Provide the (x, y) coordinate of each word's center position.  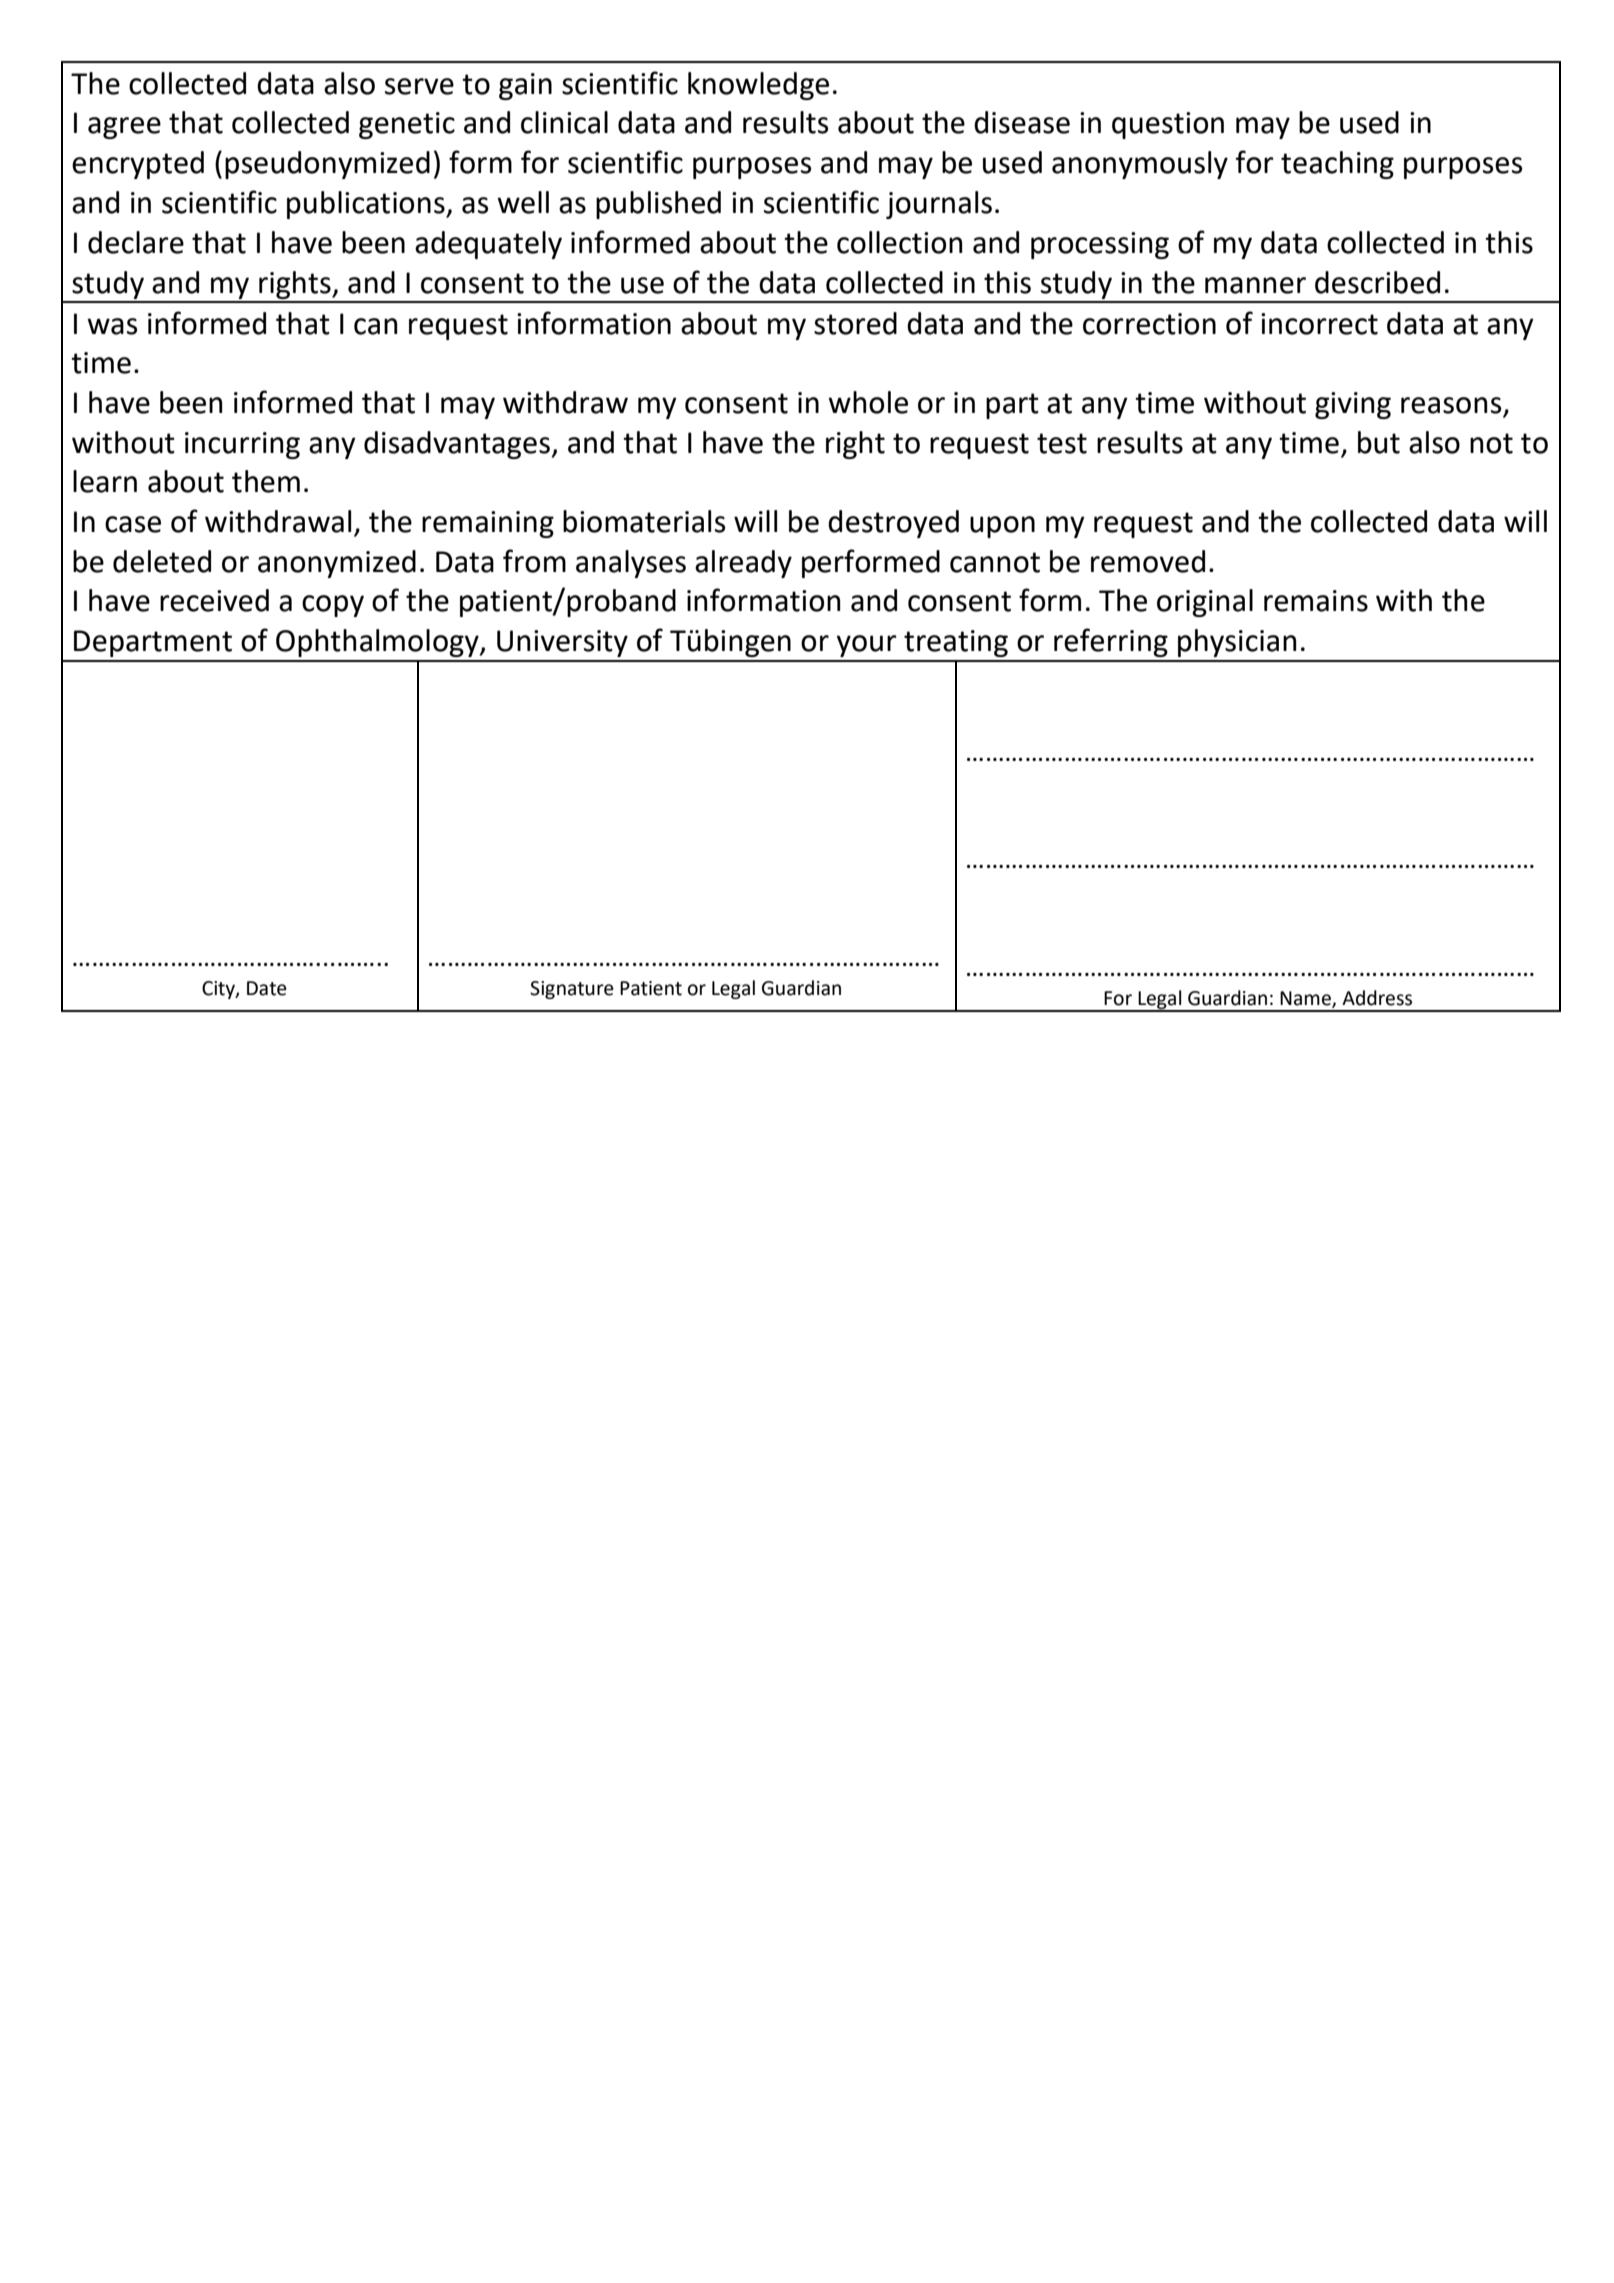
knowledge (758, 86)
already (743, 564)
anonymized (337, 564)
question (1168, 125)
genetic (407, 125)
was (112, 326)
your (867, 646)
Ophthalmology (378, 643)
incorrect (1319, 324)
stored (855, 323)
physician (1237, 643)
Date (267, 988)
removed (1148, 561)
